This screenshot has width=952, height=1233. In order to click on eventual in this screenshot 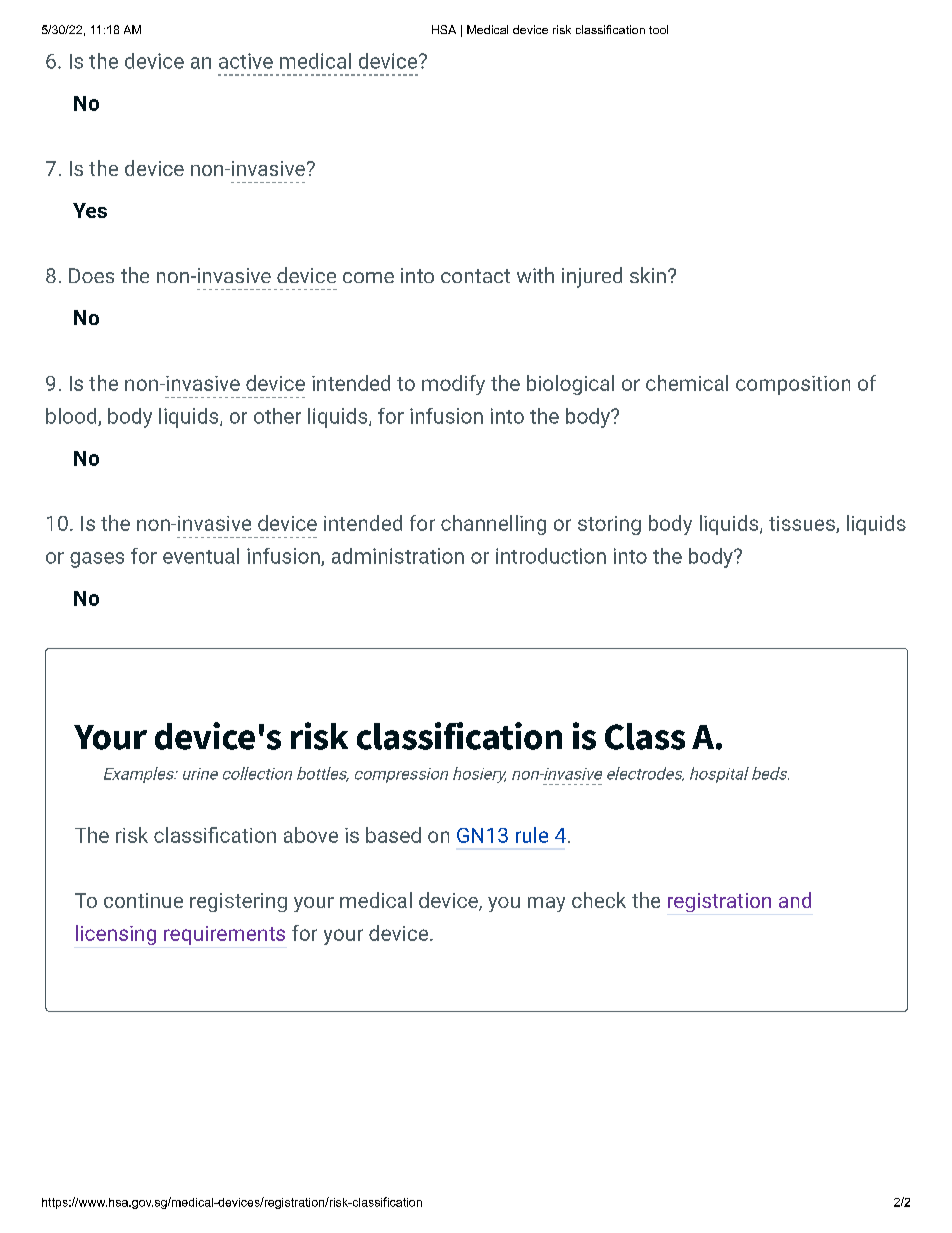, I will do `click(201, 556)`.
